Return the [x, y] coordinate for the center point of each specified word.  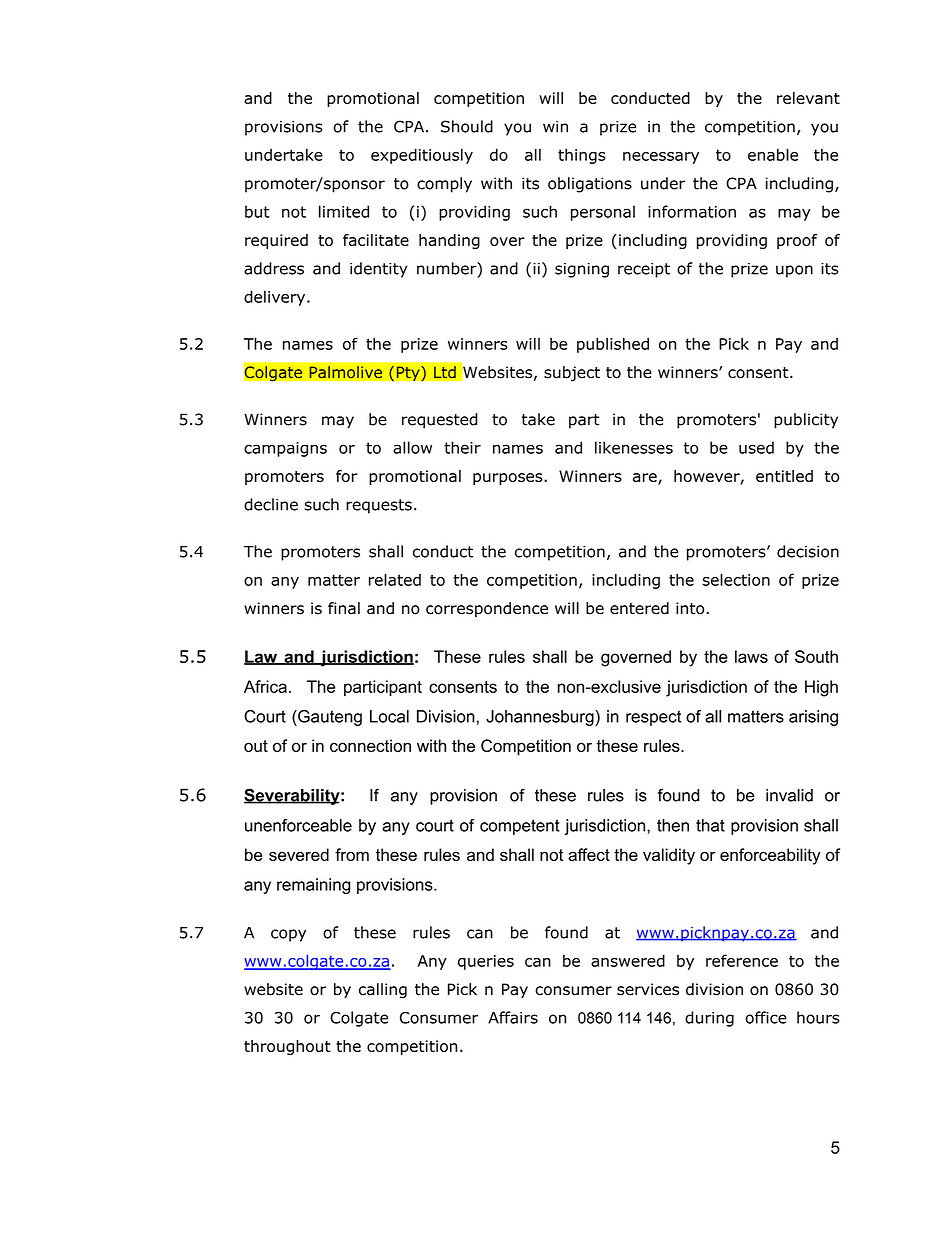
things [582, 156]
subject [572, 374]
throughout [287, 1047]
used [756, 447]
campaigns [285, 449]
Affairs [513, 1017]
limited [344, 211]
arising [813, 718]
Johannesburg [541, 718]
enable [773, 154]
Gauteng [329, 718]
